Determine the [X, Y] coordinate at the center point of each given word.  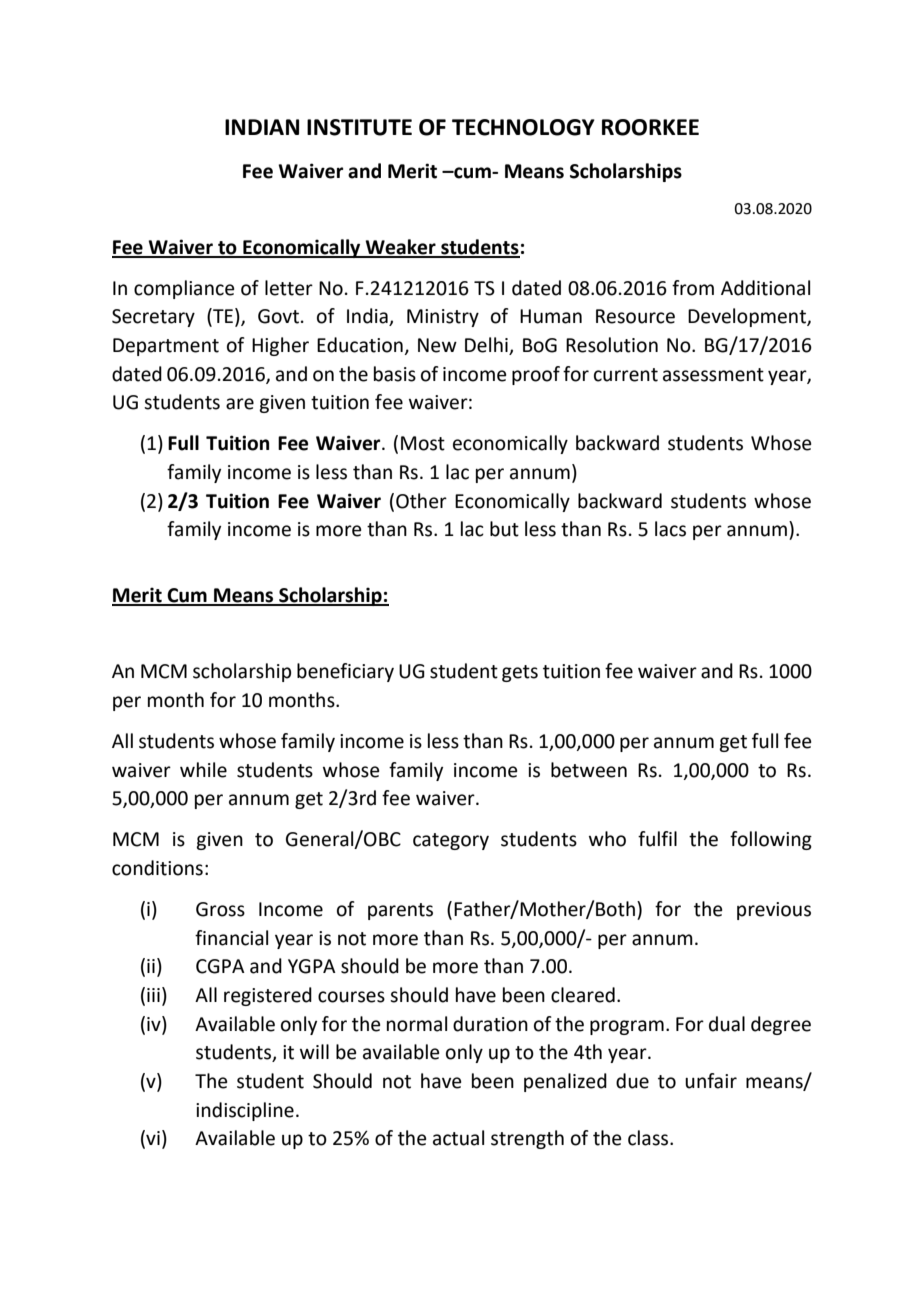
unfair [711, 1081]
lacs [670, 529]
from [693, 288]
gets [520, 673]
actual [458, 1138]
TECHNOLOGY [523, 127]
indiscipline [245, 1111]
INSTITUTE [359, 127]
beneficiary [345, 672]
